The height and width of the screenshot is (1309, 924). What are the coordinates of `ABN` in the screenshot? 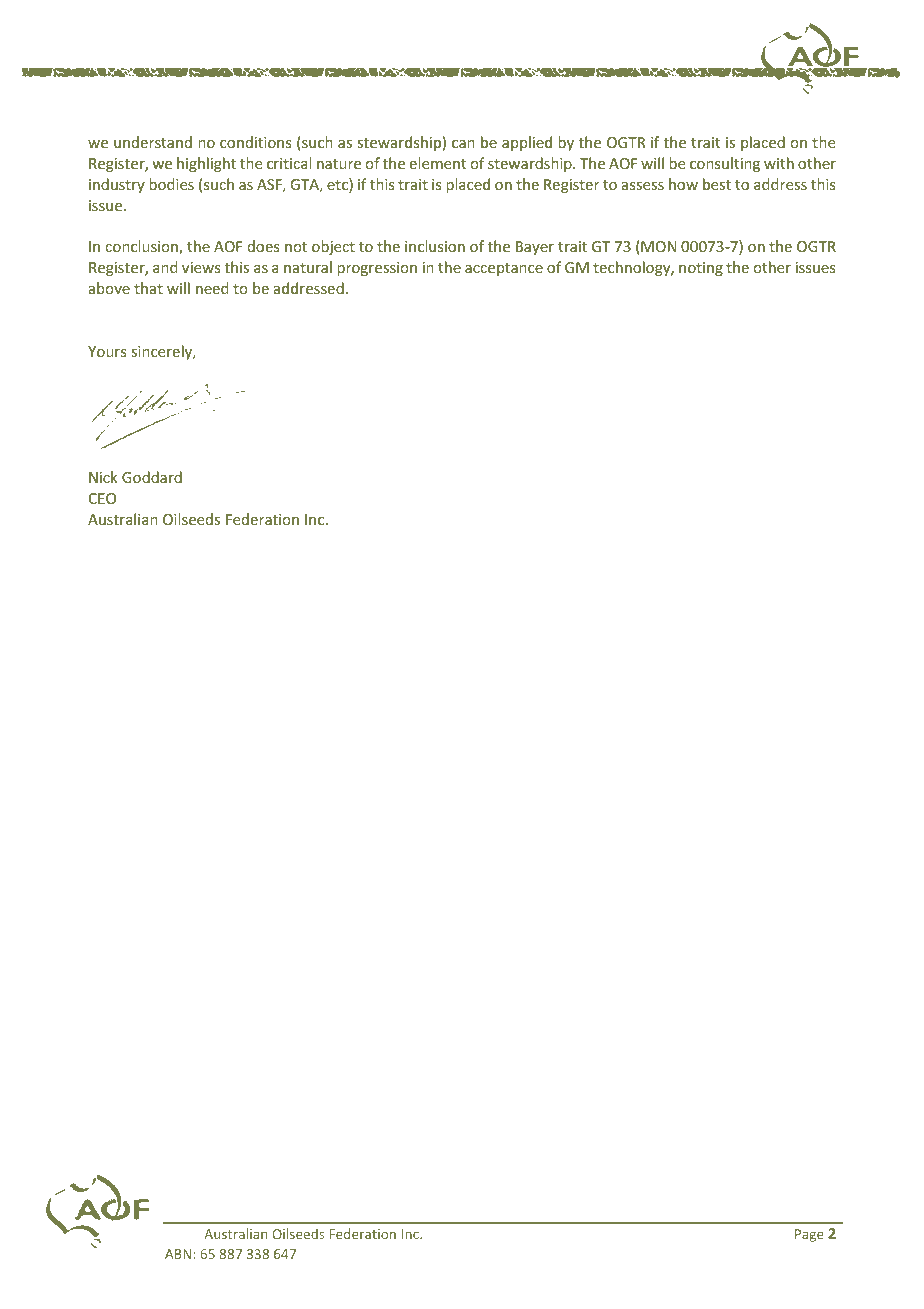 It's located at (178, 1254).
